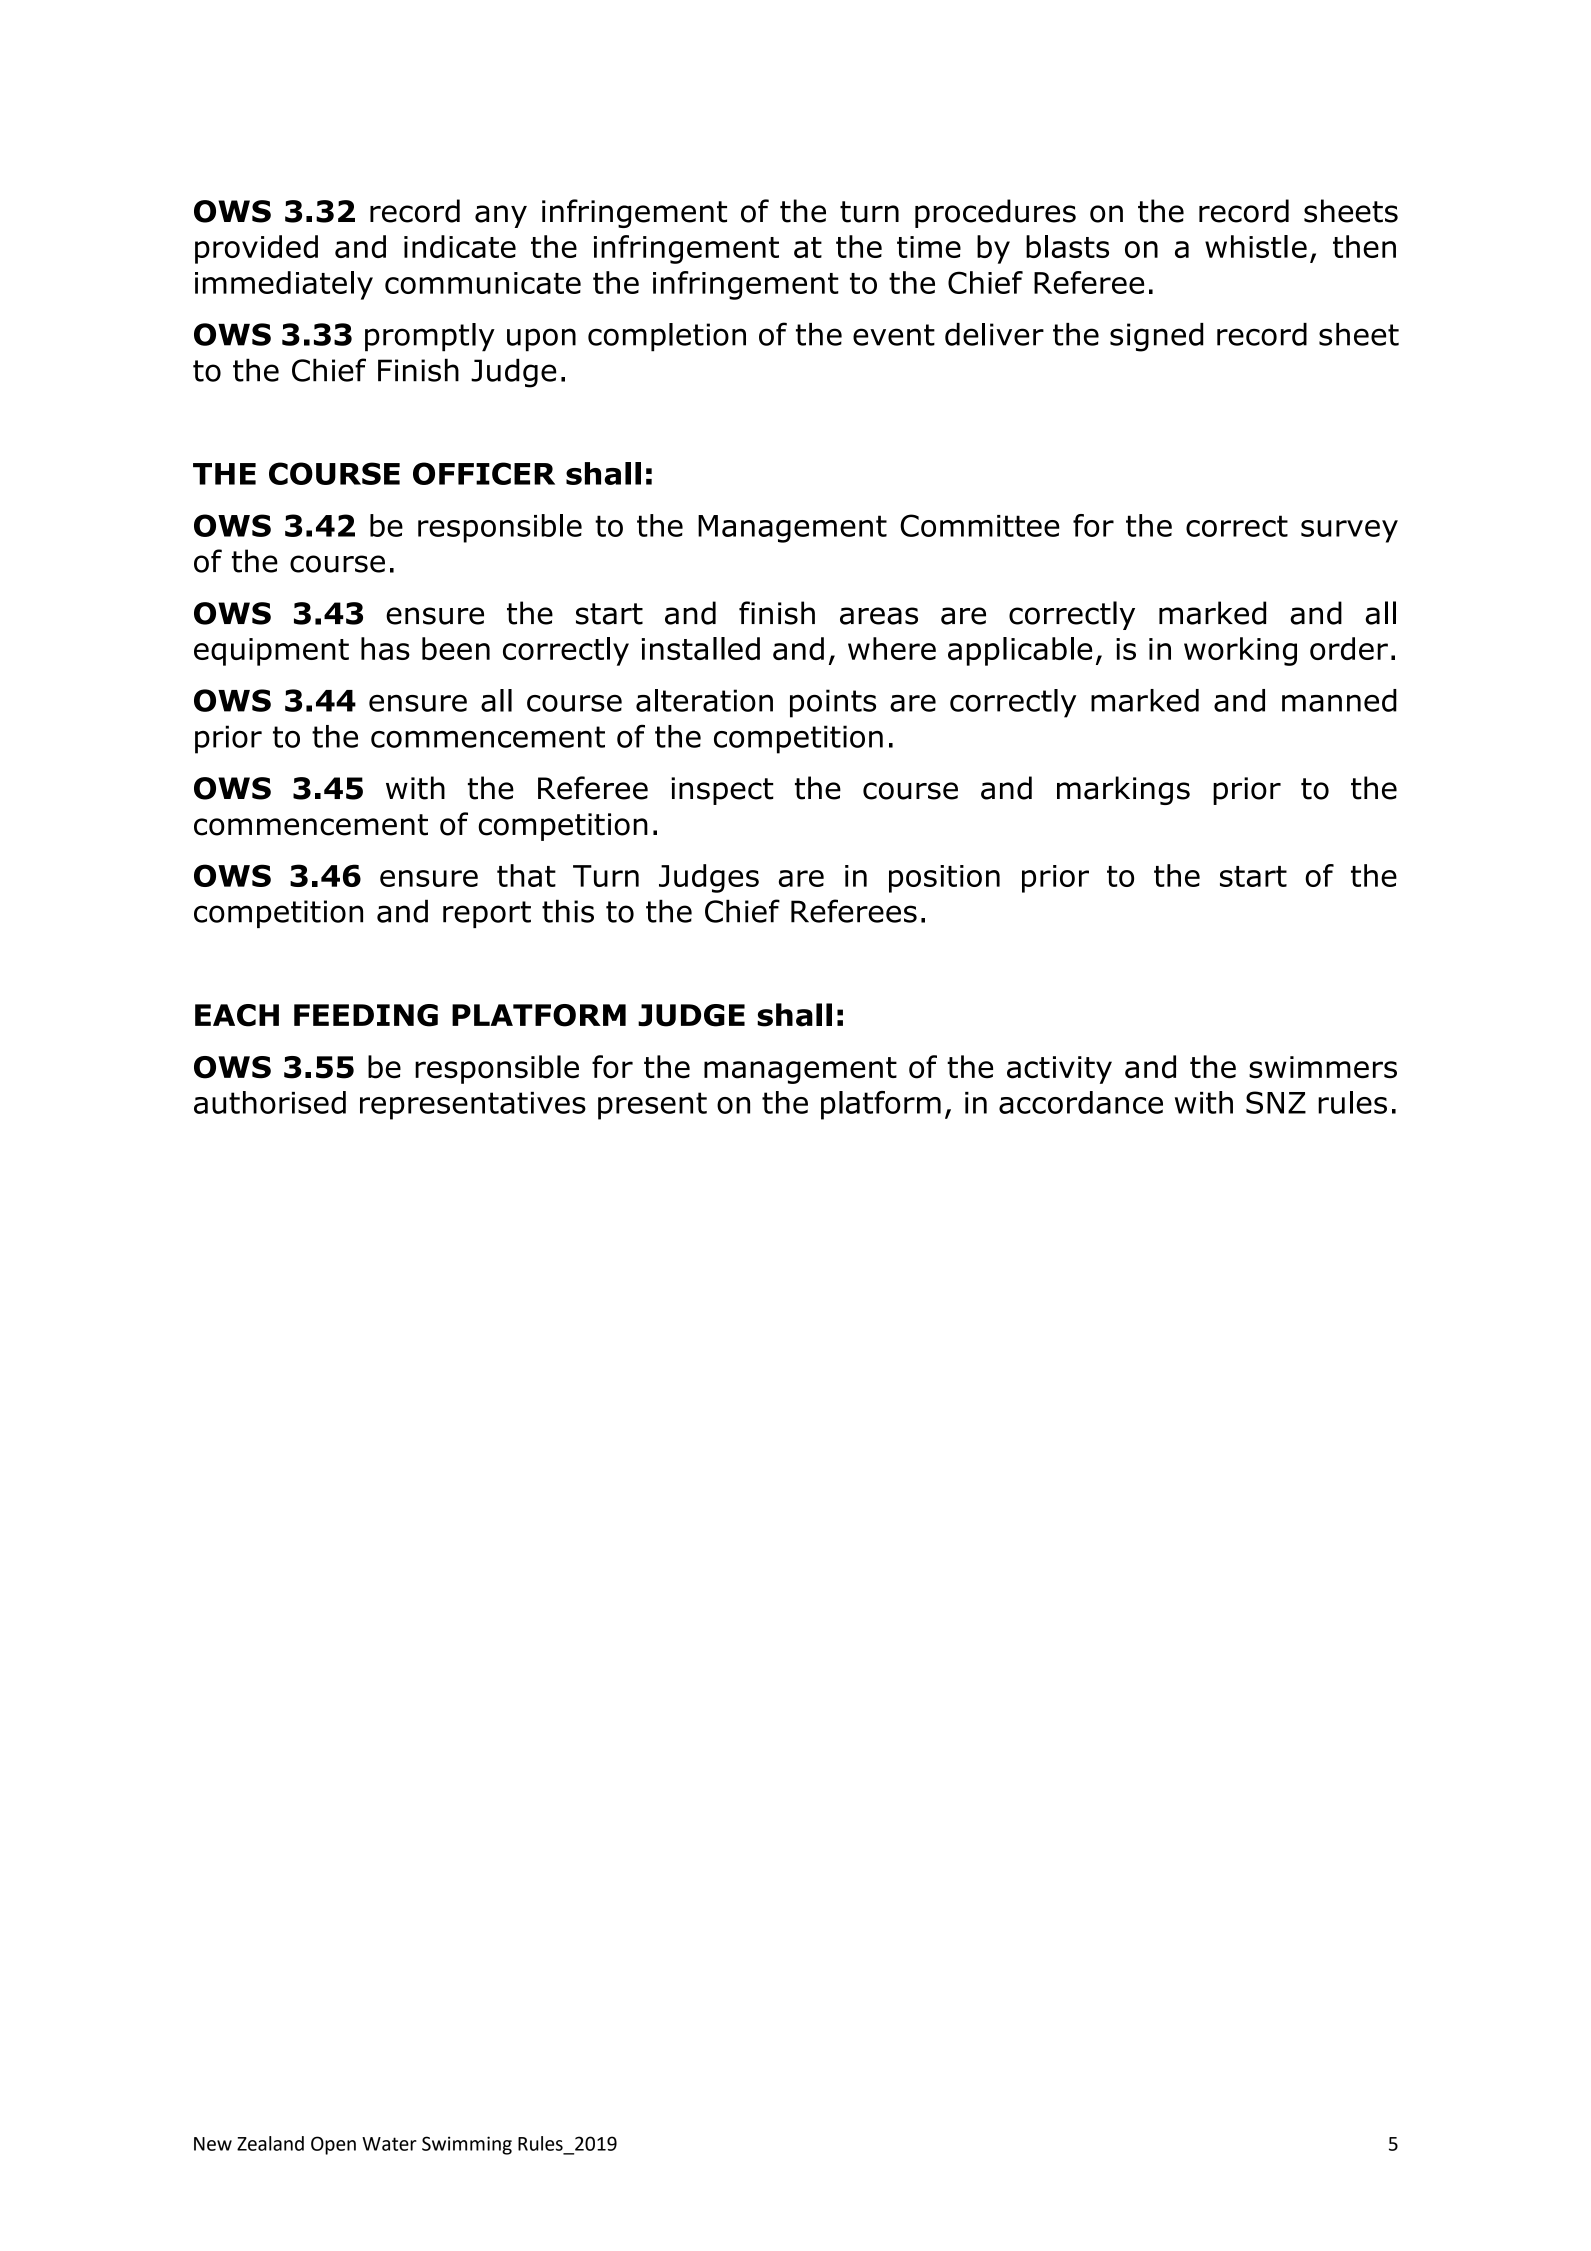  Describe the element at coordinates (1323, 1067) in the screenshot. I see `swimmers` at that location.
